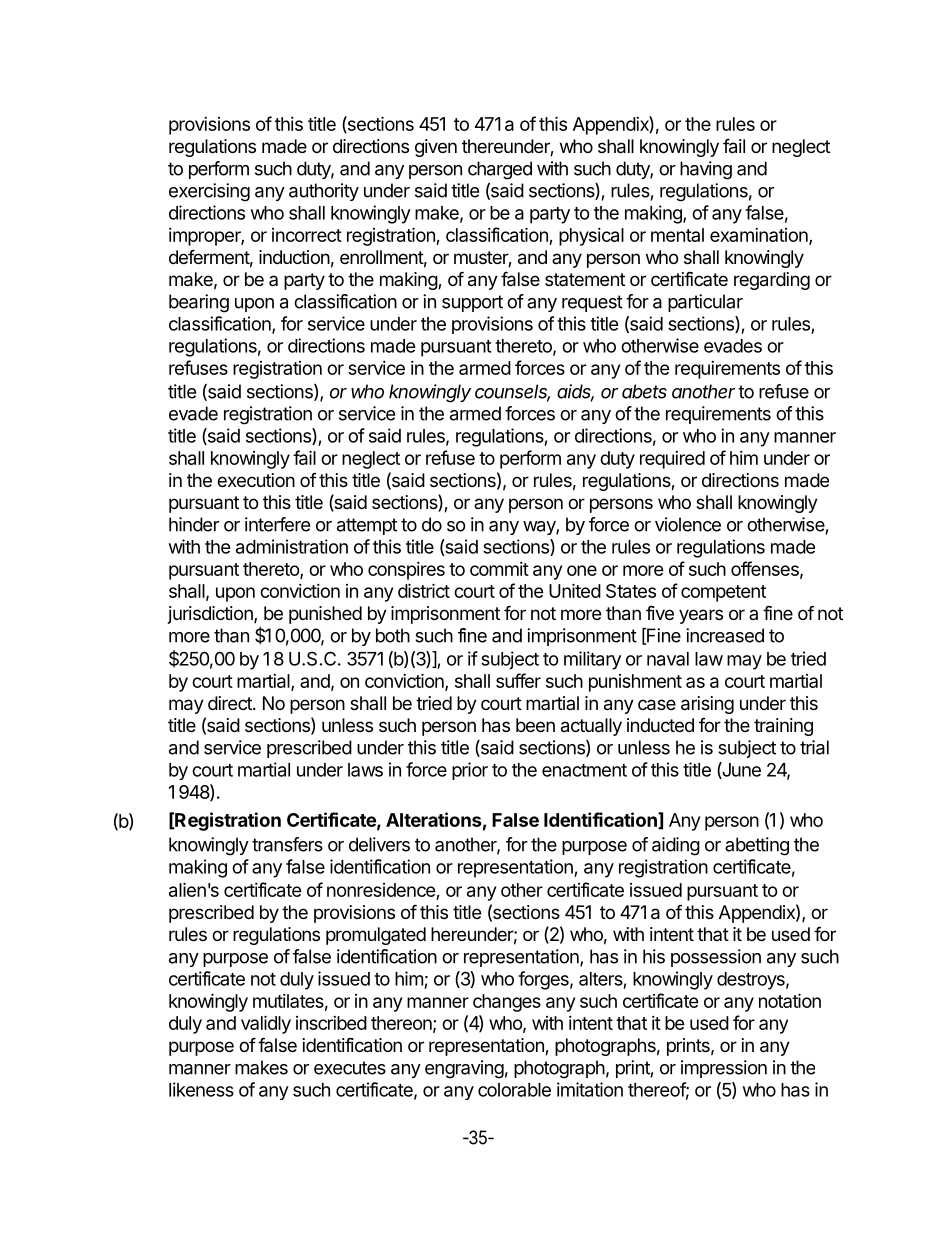  What do you see at coordinates (256, 480) in the screenshot?
I see `execution` at bounding box center [256, 480].
